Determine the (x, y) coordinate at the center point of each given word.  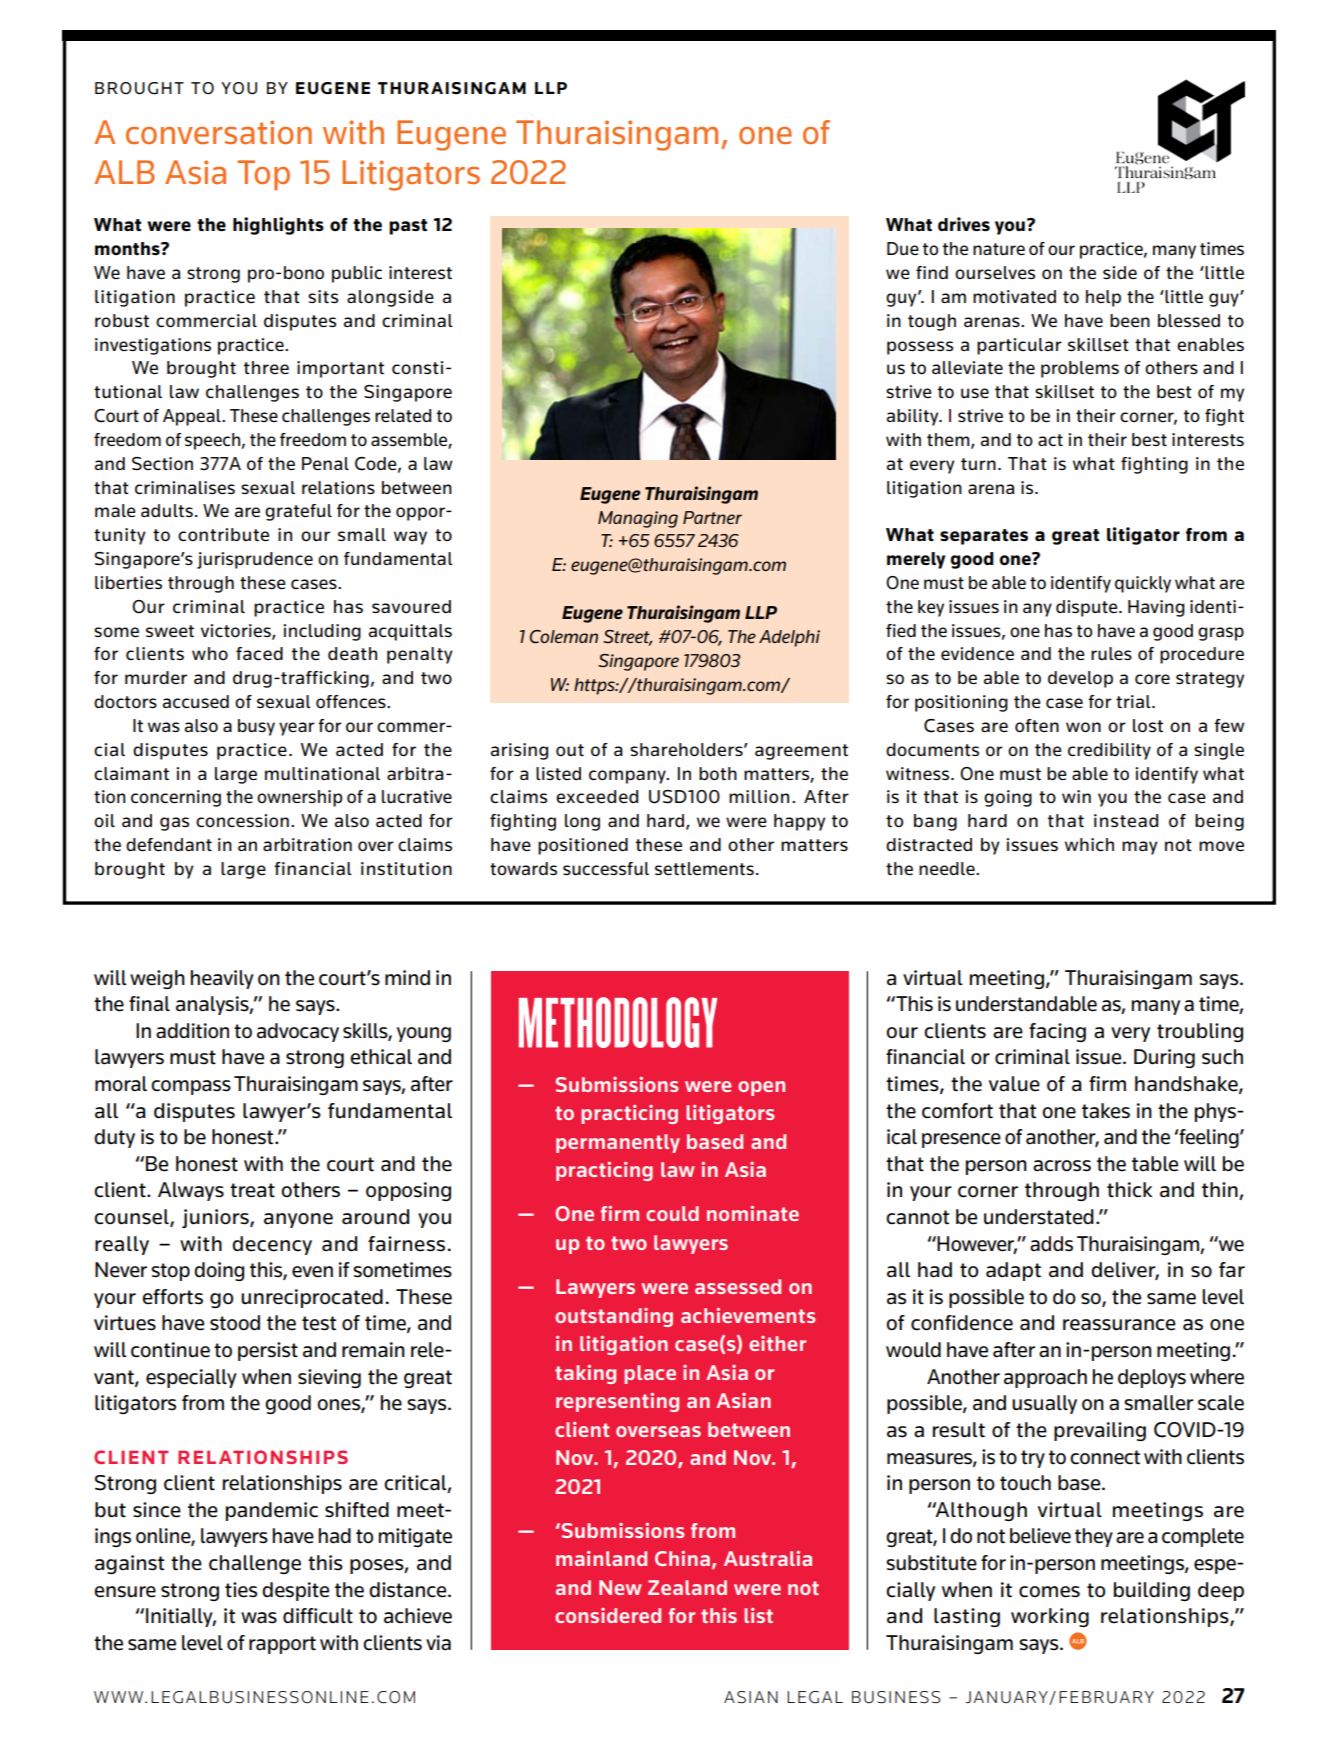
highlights (278, 226)
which (1089, 844)
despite (295, 1591)
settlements (704, 868)
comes (1049, 1592)
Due (903, 248)
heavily (222, 979)
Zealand (687, 1587)
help (1103, 298)
